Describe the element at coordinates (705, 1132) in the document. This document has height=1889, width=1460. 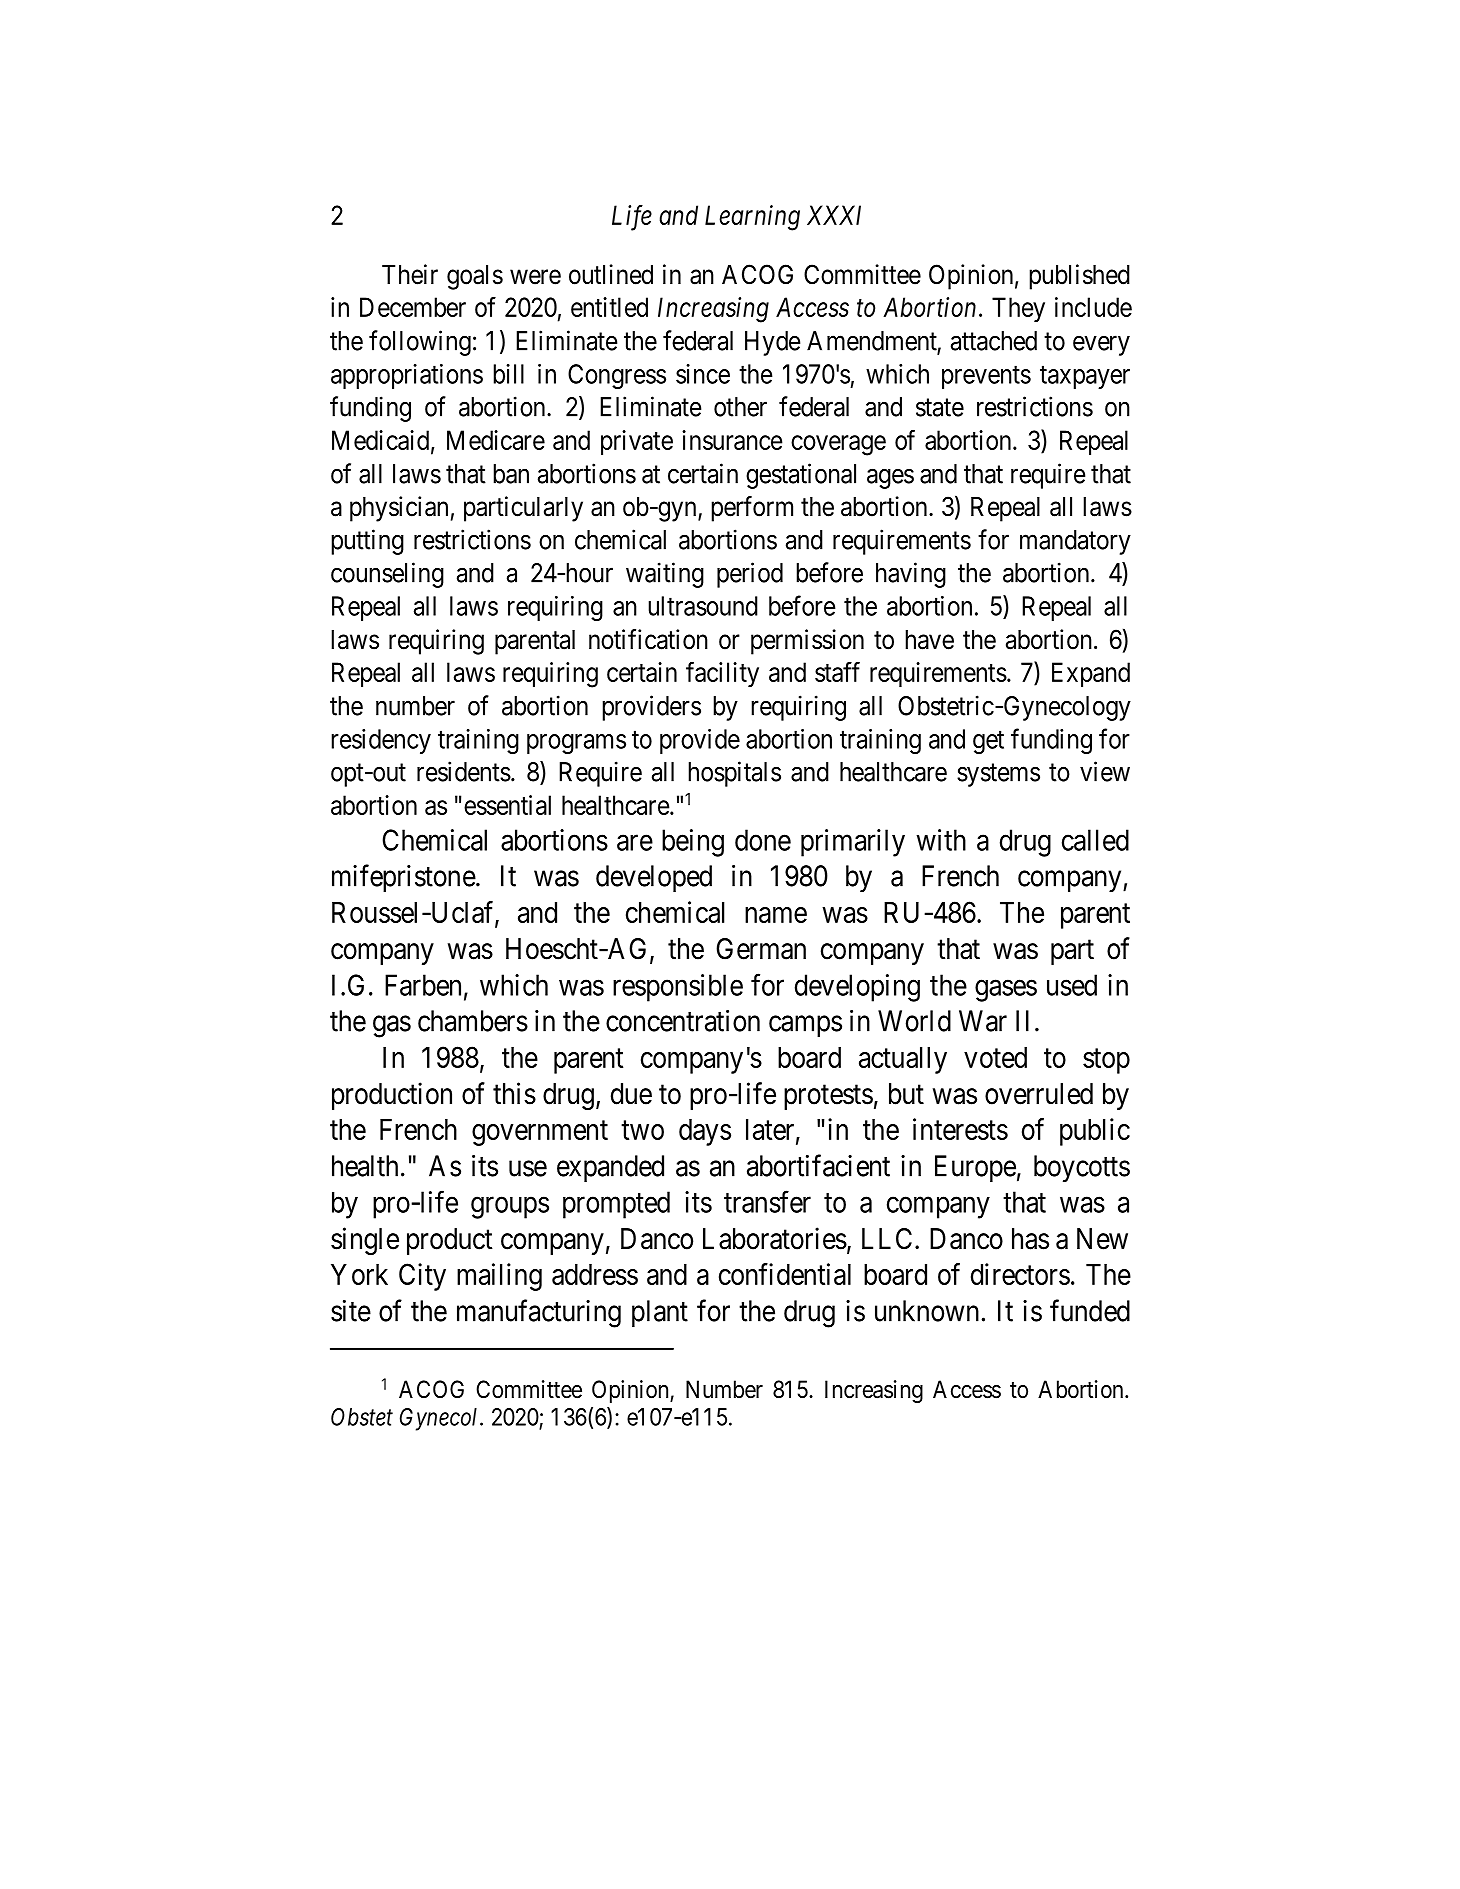
I see `days` at that location.
